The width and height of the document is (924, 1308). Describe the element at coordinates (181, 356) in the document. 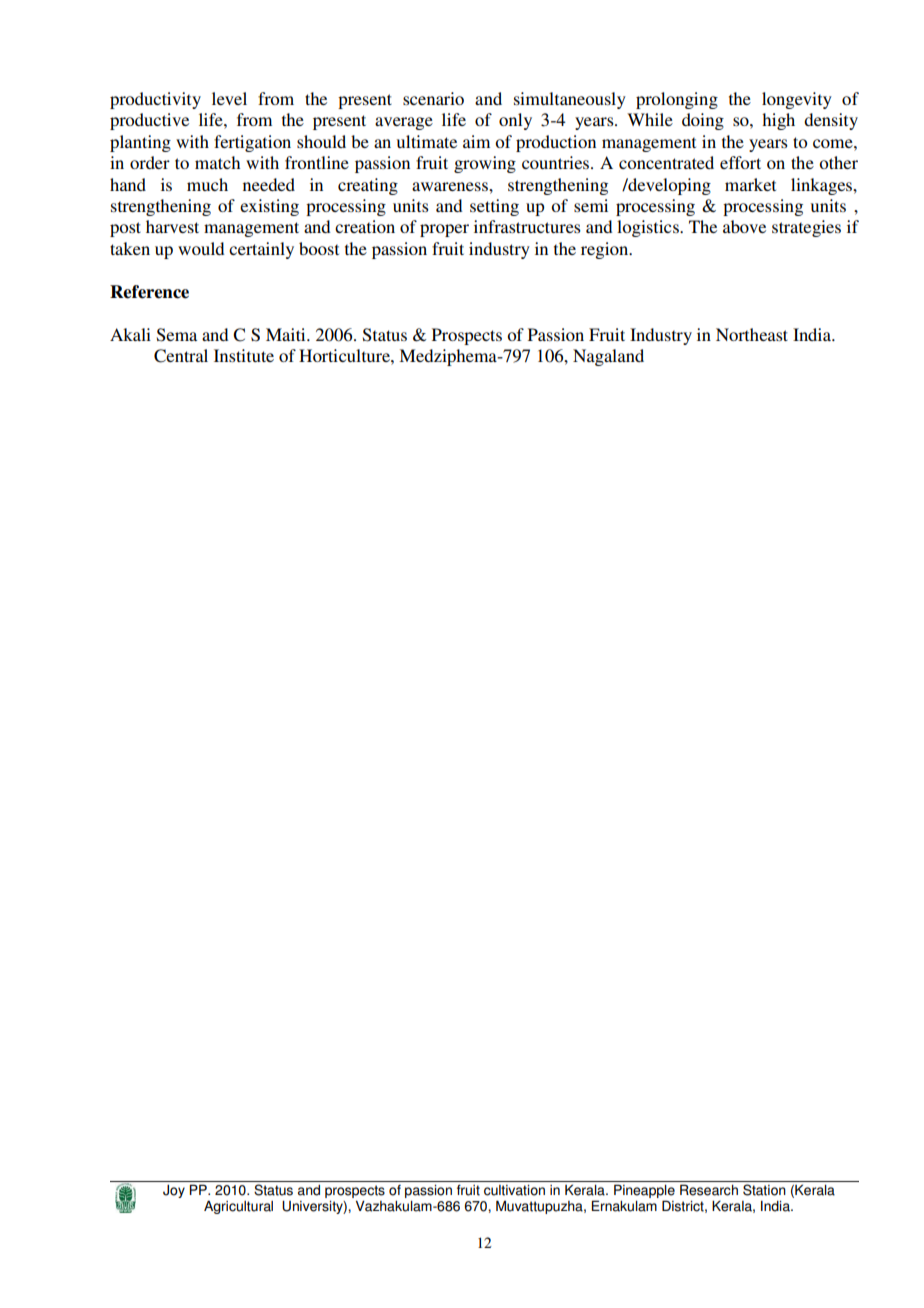

I see `Central` at that location.
